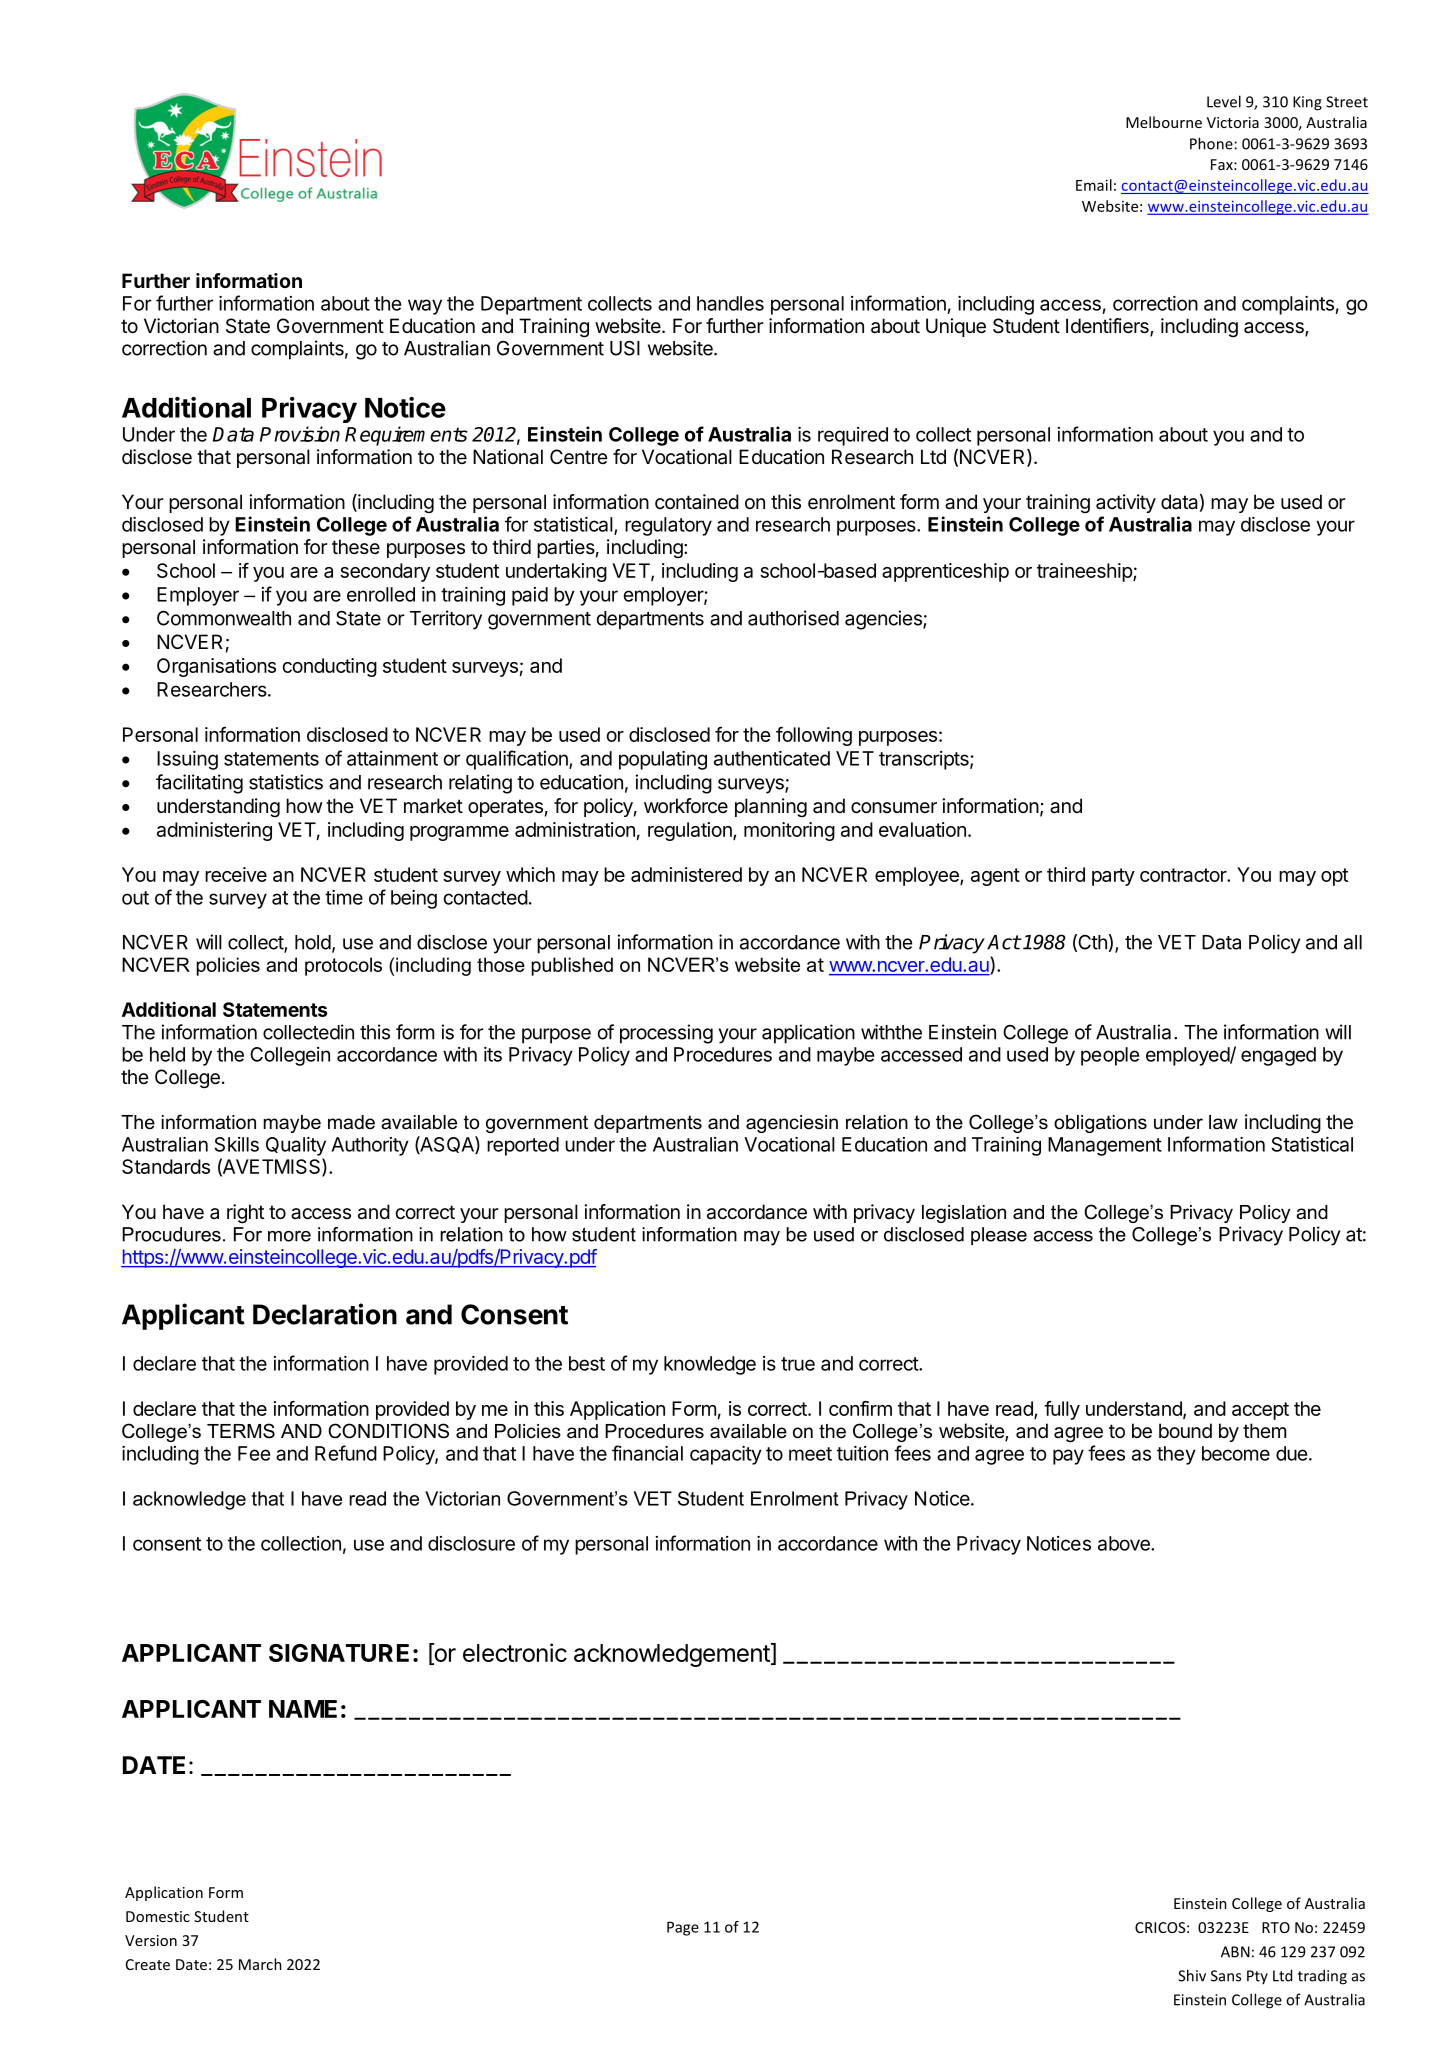  Describe the element at coordinates (730, 303) in the screenshot. I see `handles` at that location.
